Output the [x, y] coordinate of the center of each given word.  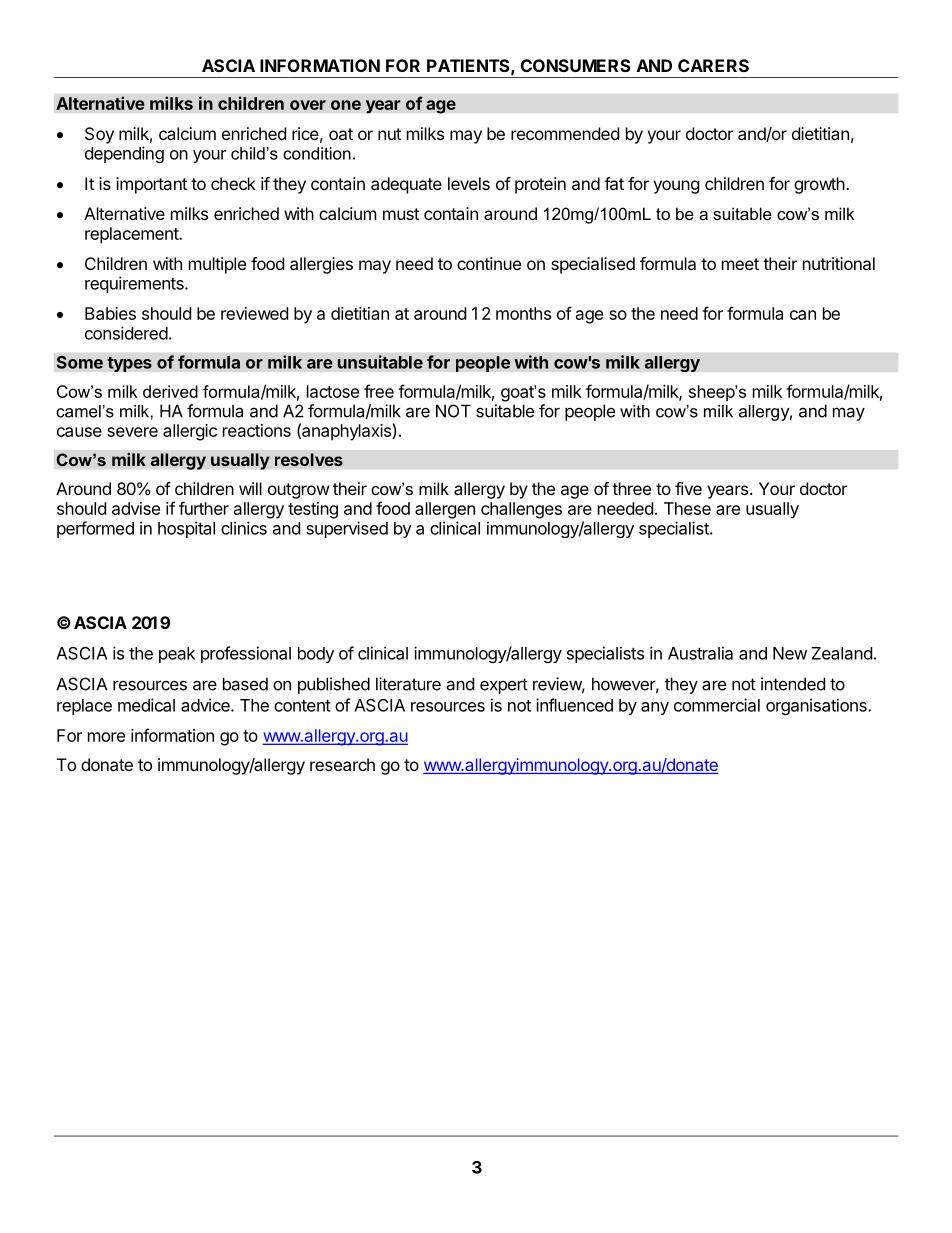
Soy [99, 135]
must [401, 214]
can [803, 315]
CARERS [713, 65]
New [790, 653]
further [204, 508]
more [106, 737]
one [346, 105]
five [688, 488]
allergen [445, 510]
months [523, 313]
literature [408, 684]
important [151, 185]
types [129, 364]
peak [177, 655]
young [676, 187]
